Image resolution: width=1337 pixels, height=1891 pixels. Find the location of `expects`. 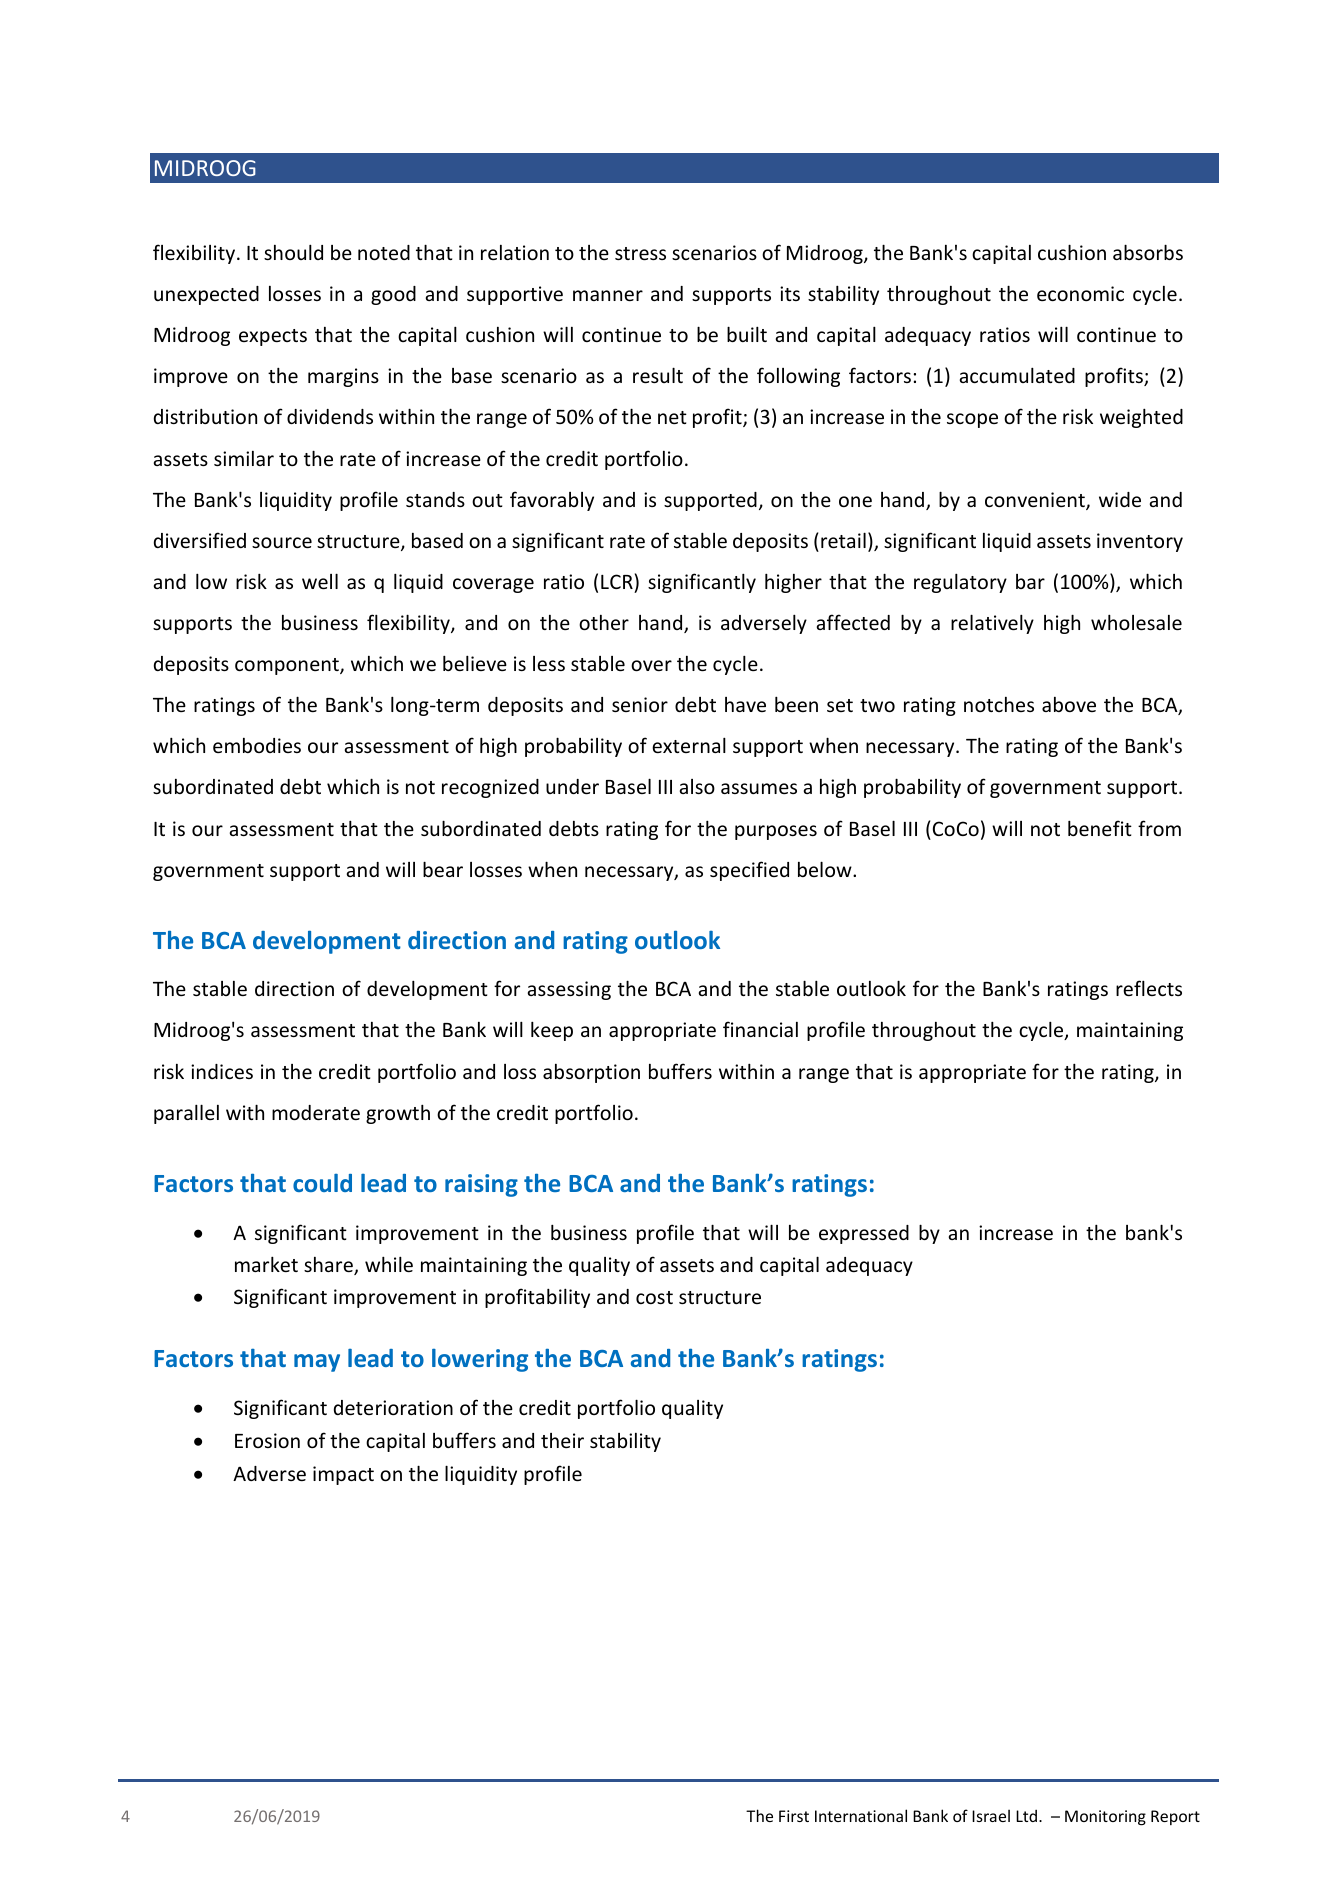

expects is located at coordinates (273, 337).
